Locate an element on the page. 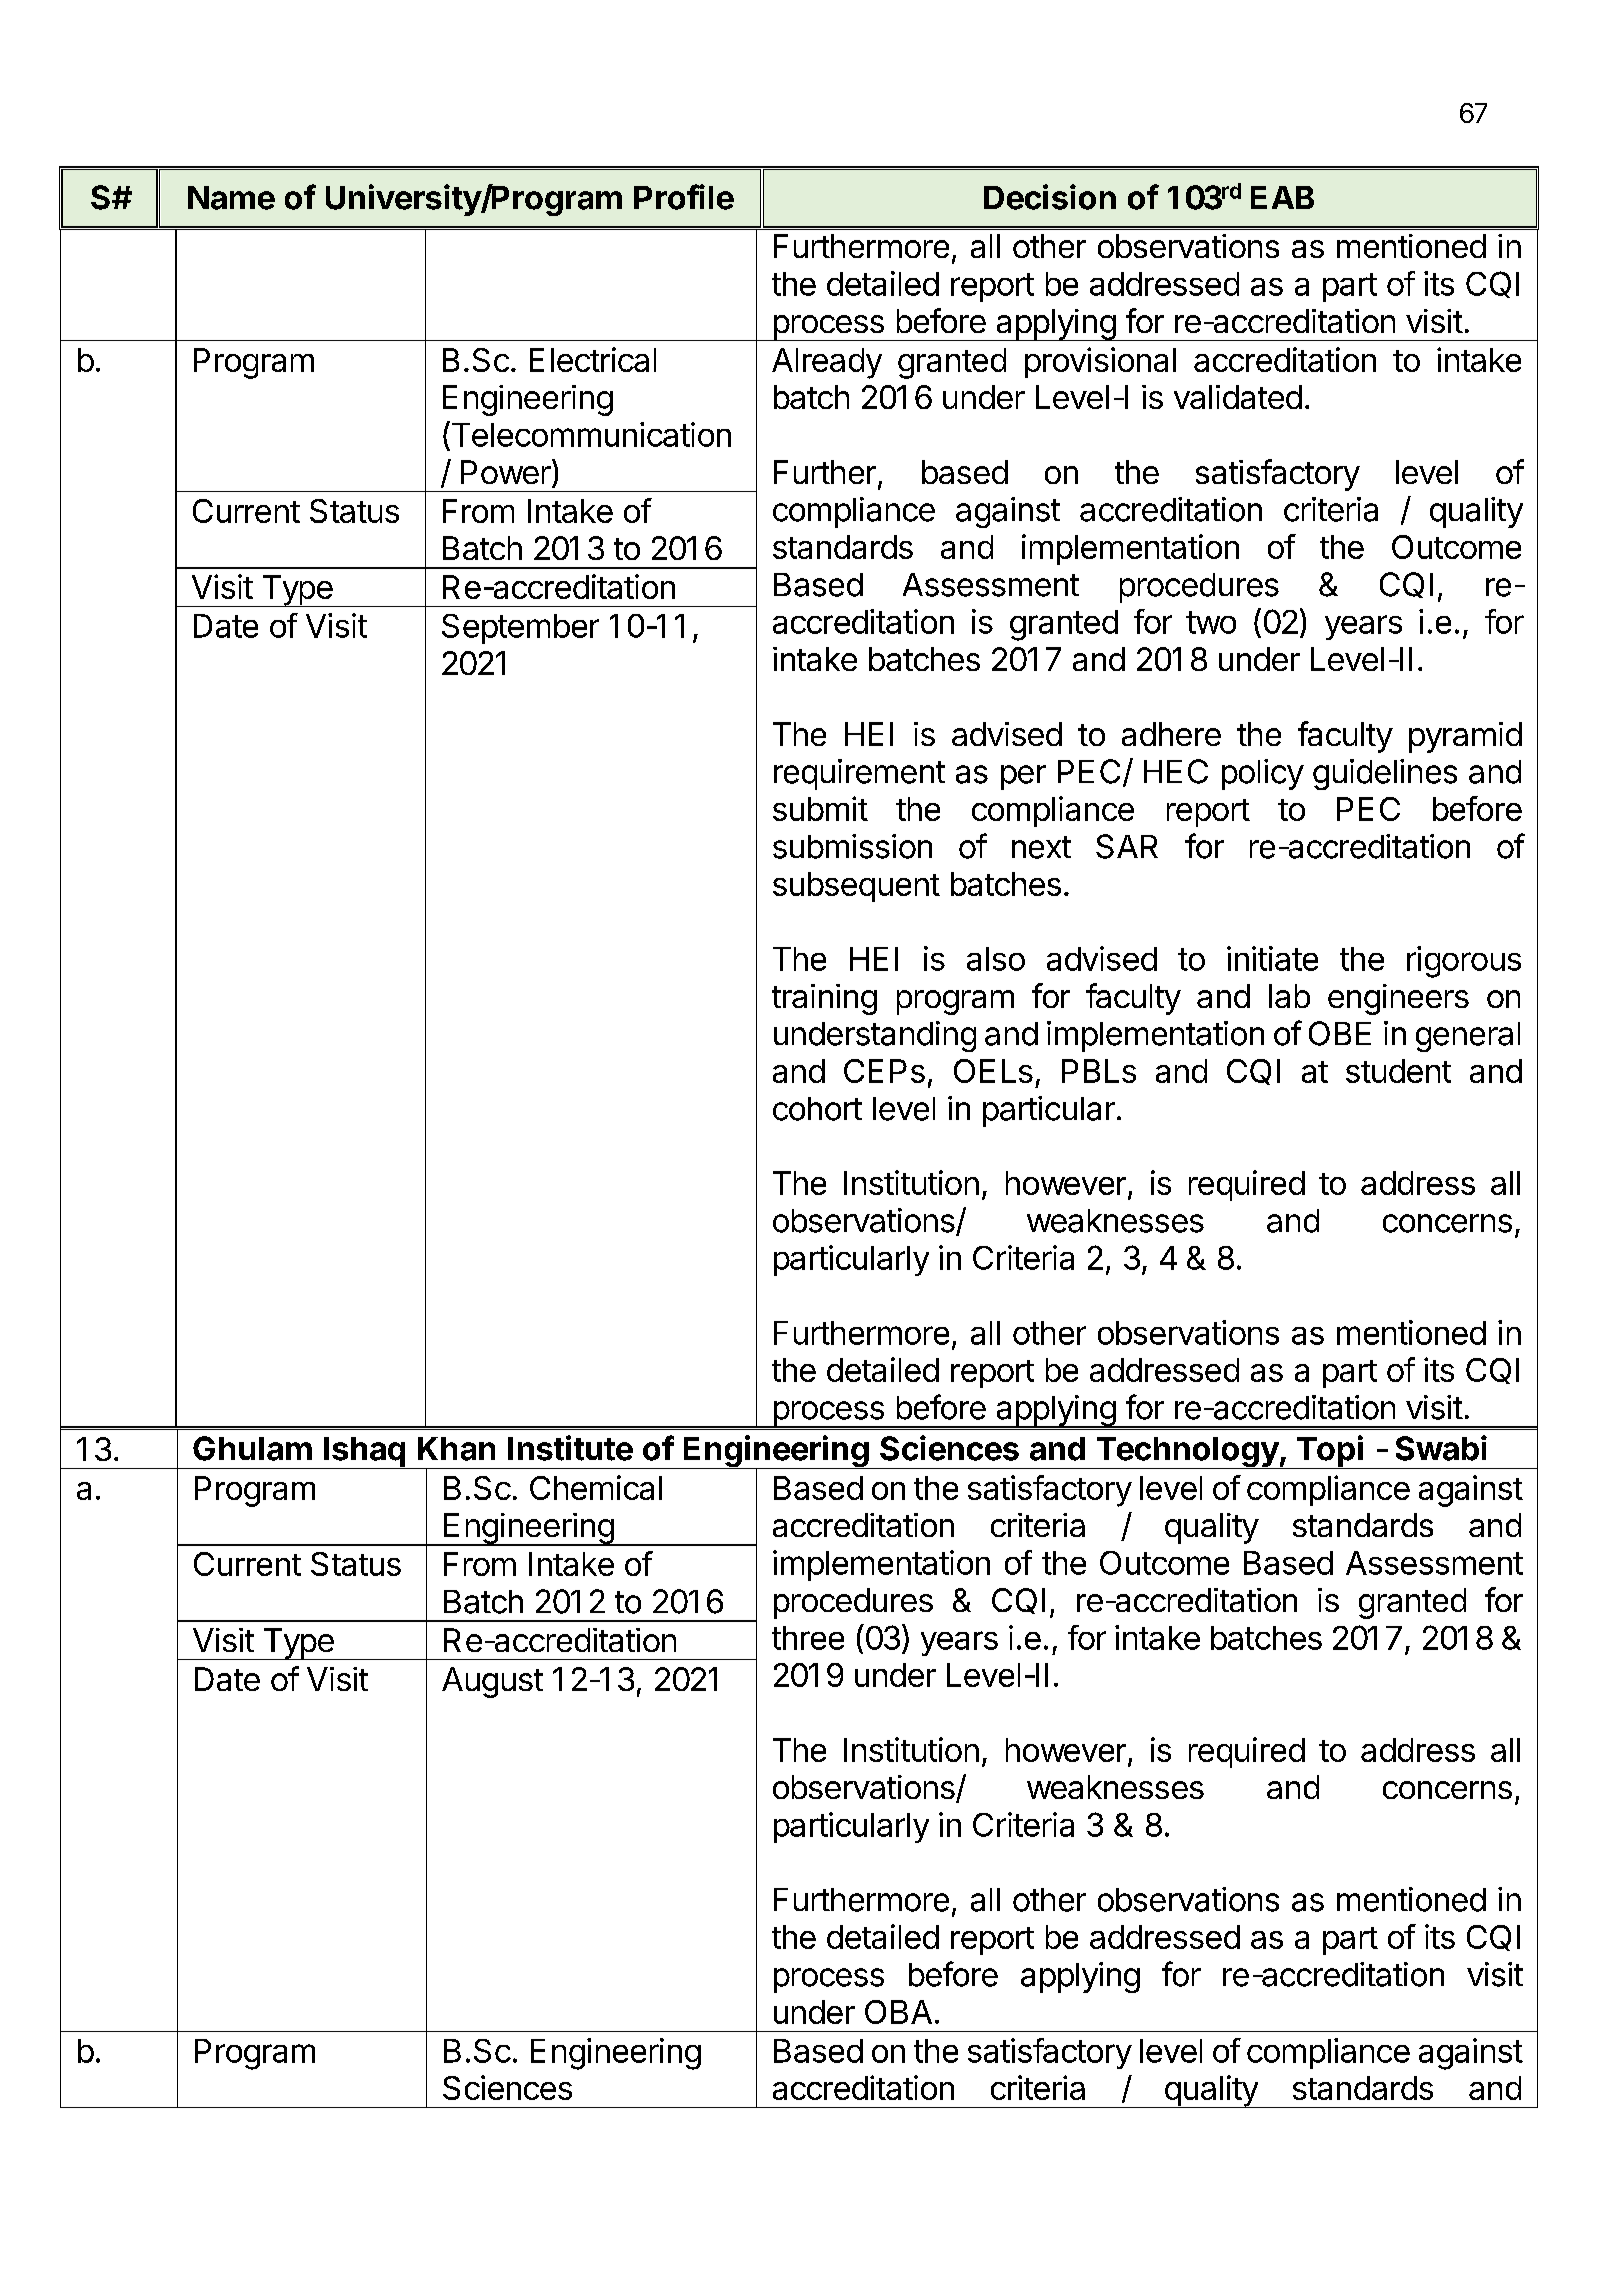 This image has width=1614, height=2283. student is located at coordinates (1398, 1071).
